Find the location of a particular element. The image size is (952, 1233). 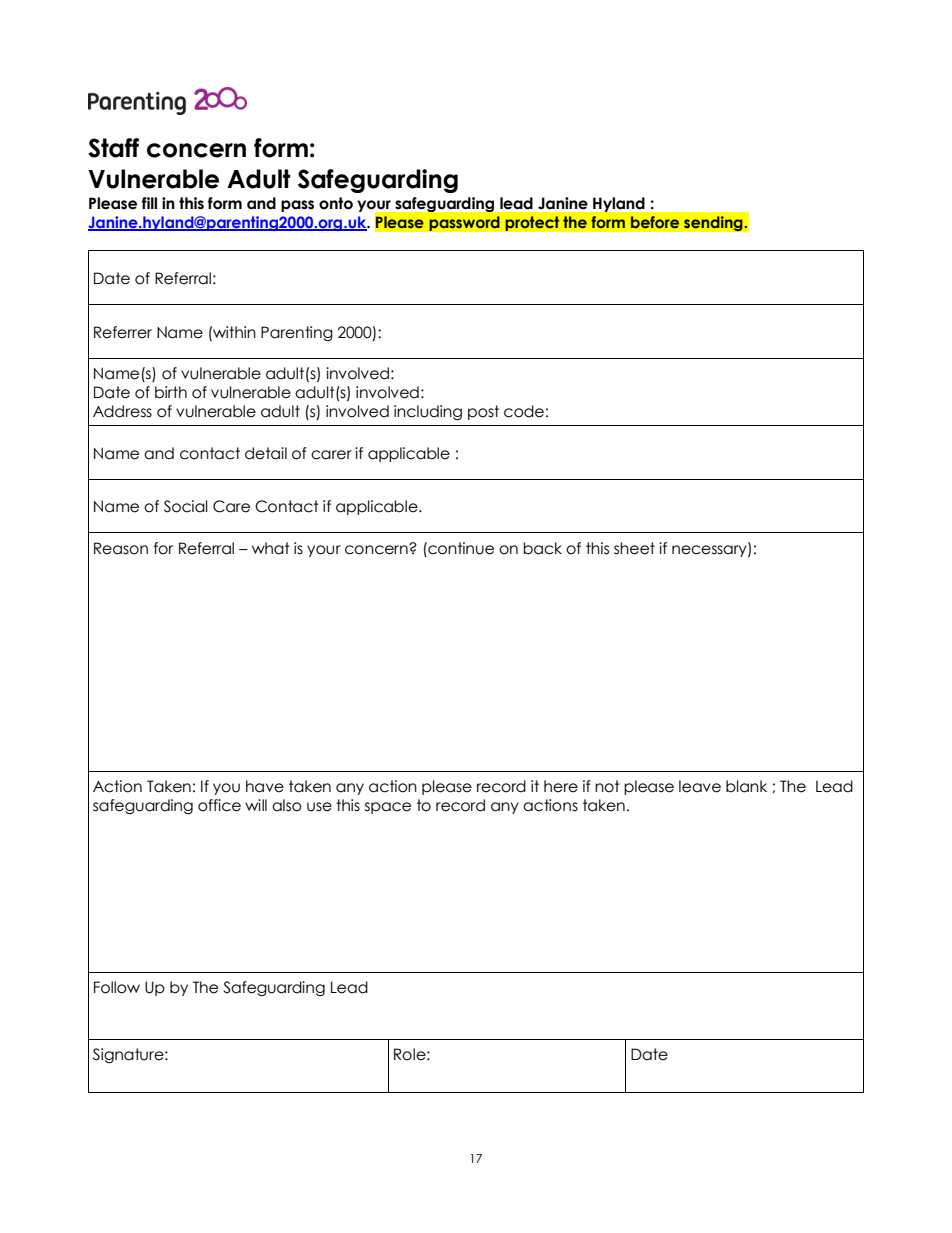

Signature is located at coordinates (129, 1055).
